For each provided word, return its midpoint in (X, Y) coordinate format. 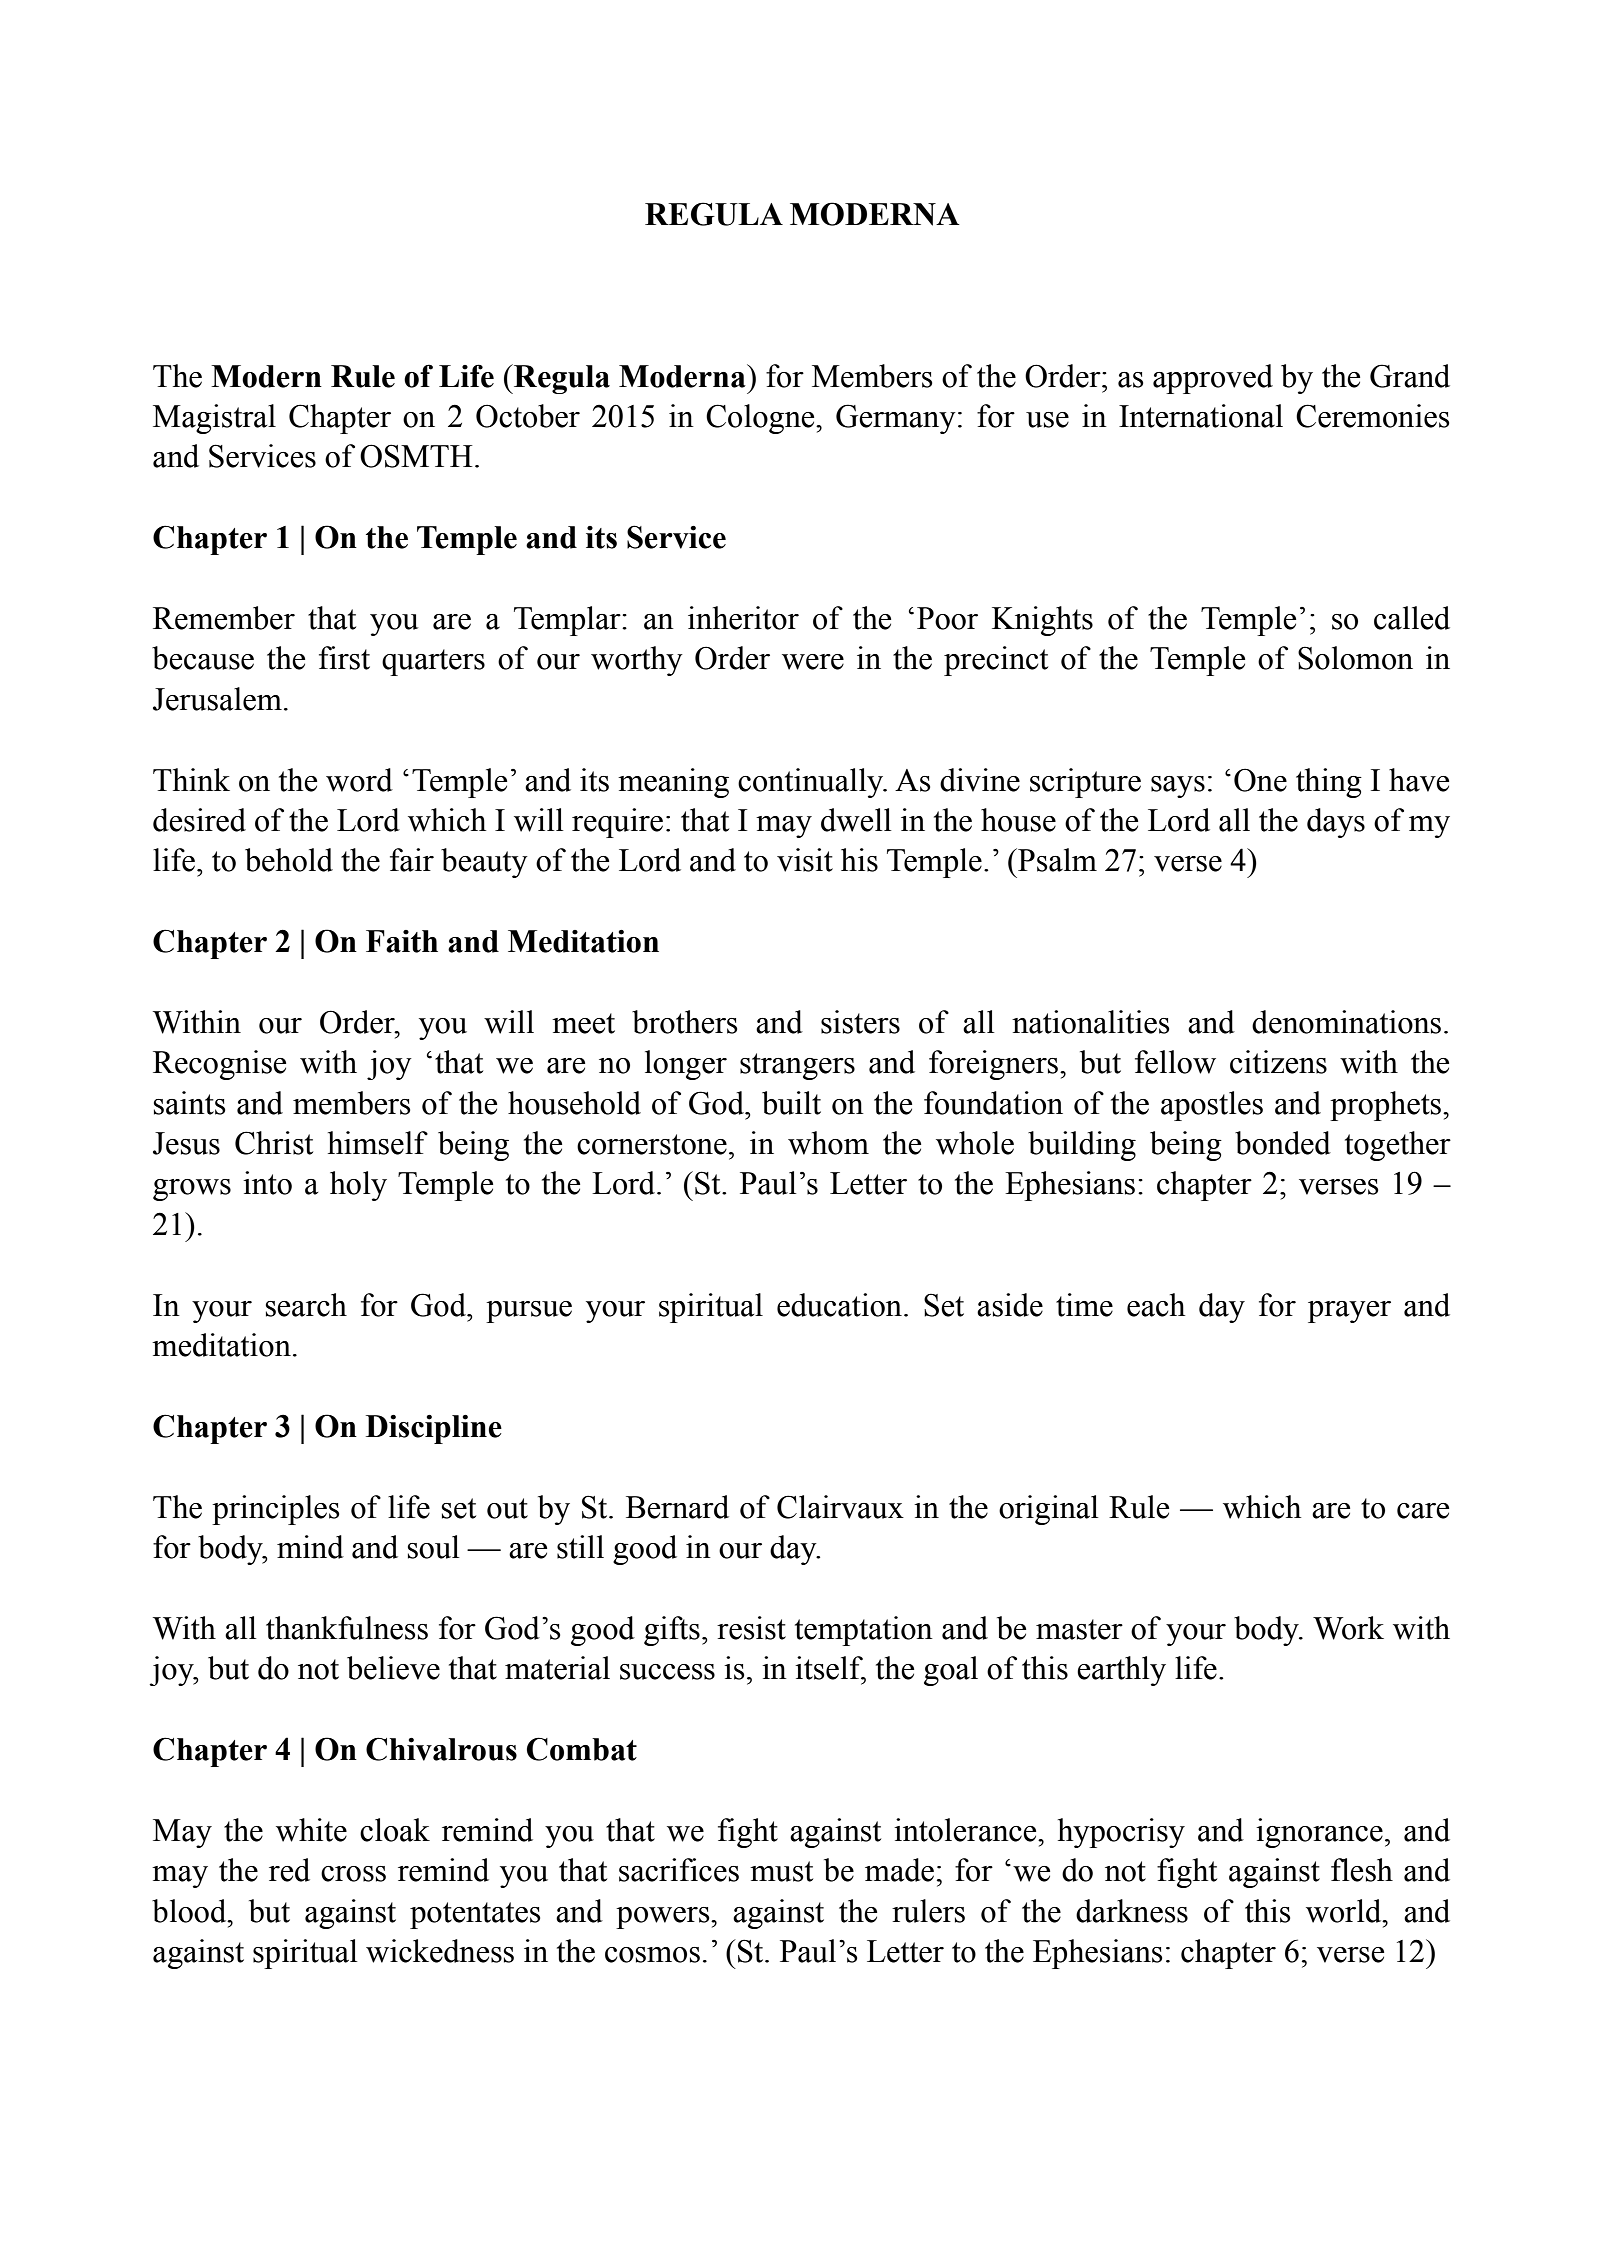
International (1201, 416)
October (528, 416)
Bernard (677, 1507)
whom (828, 1143)
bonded (1283, 1143)
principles (276, 1510)
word (359, 780)
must (781, 1871)
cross (353, 1874)
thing (1329, 783)
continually (811, 783)
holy (358, 1186)
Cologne (761, 419)
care (1423, 1511)
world (1345, 1911)
